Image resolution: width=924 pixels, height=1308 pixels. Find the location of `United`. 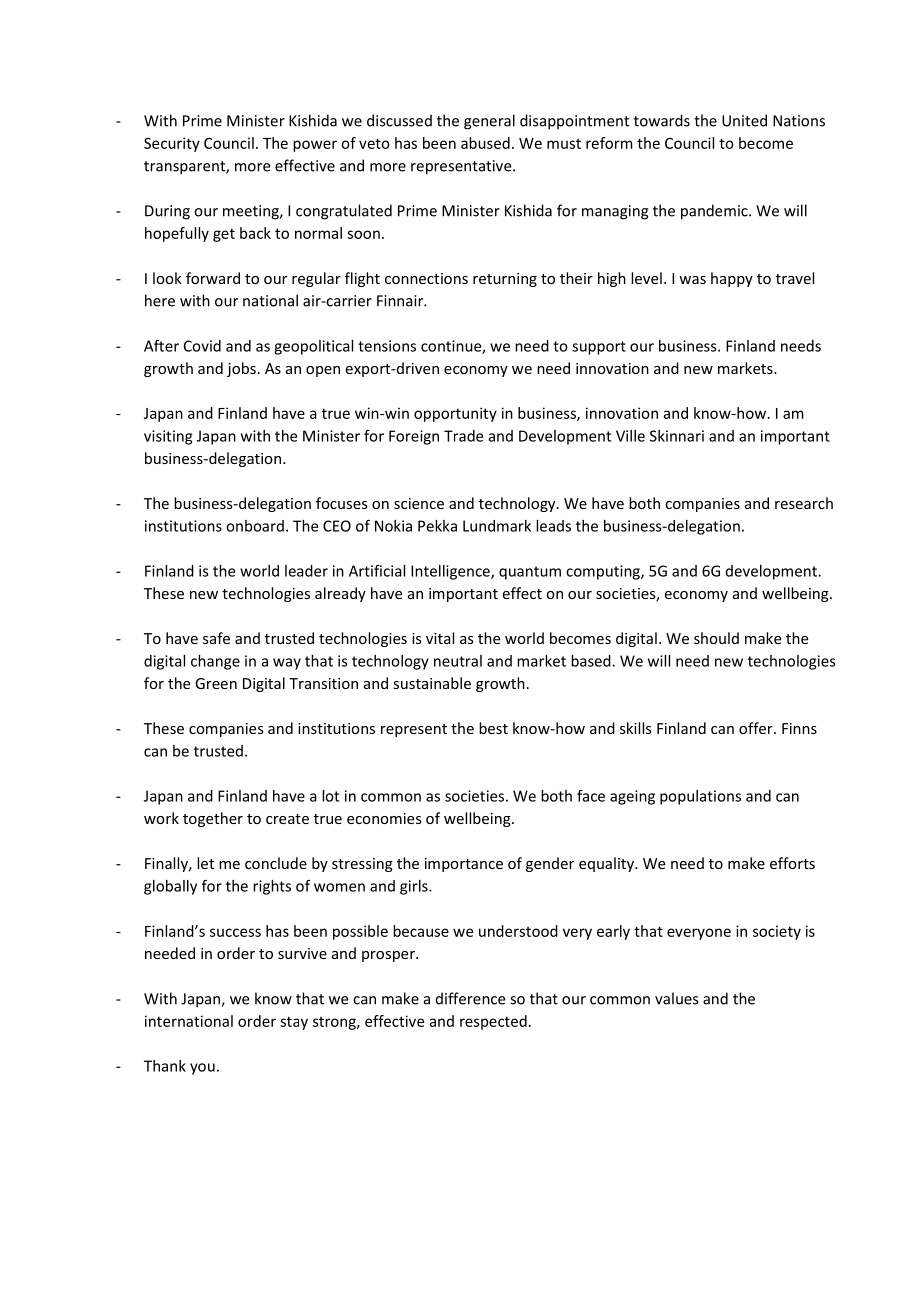

United is located at coordinates (744, 120).
